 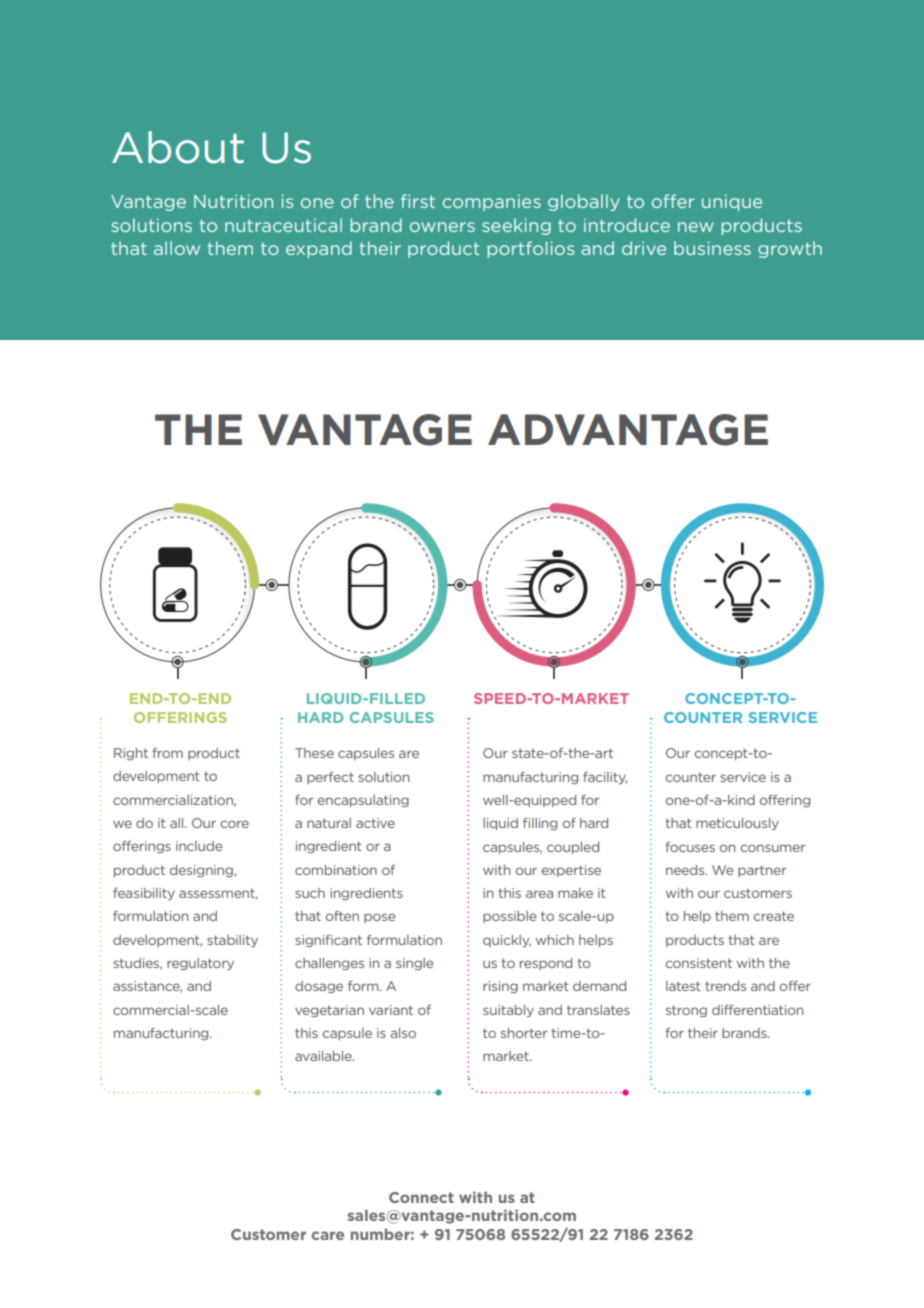 I want to click on companies, so click(x=492, y=203).
